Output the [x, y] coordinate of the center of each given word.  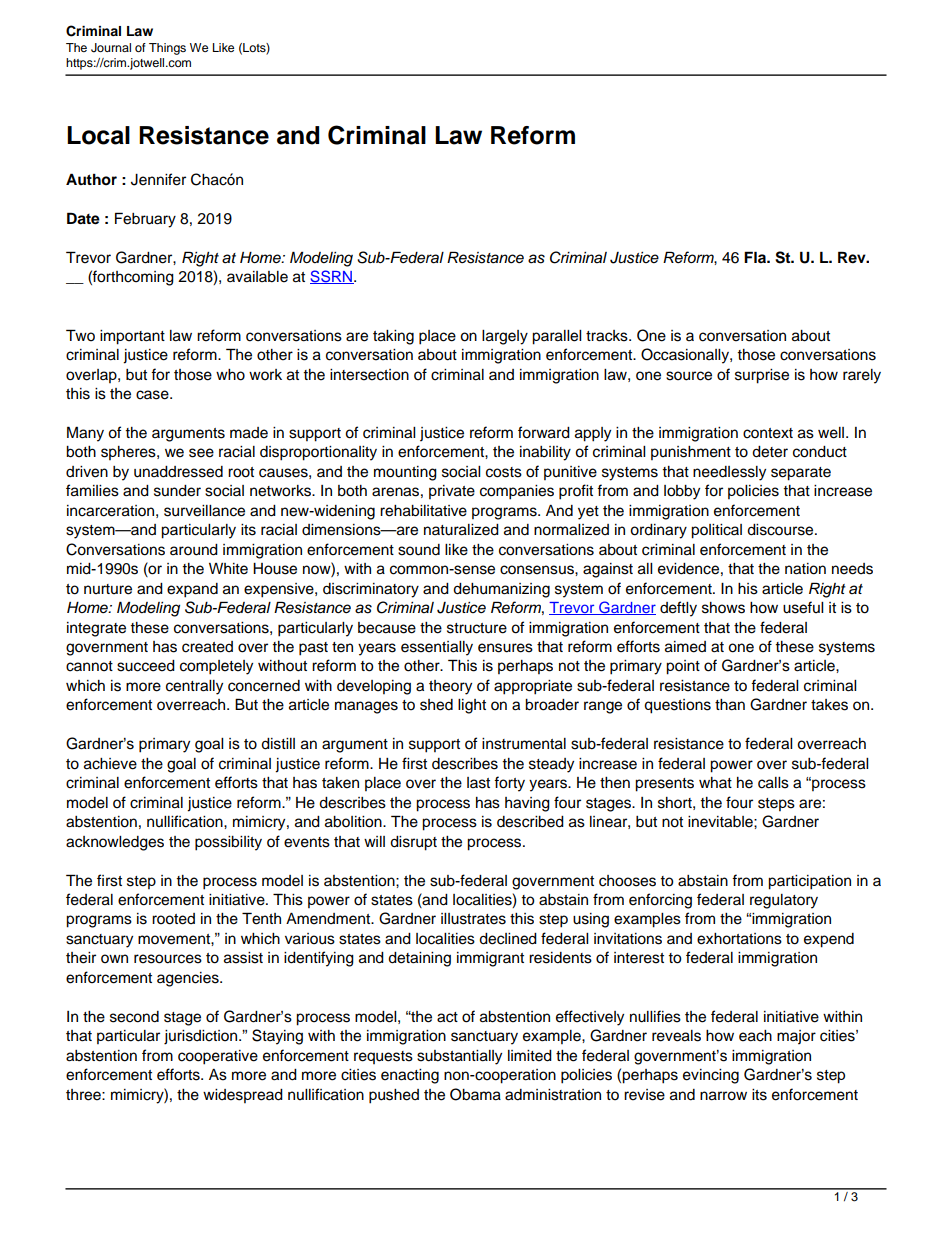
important [132, 337]
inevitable [721, 822]
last [478, 783]
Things [167, 49]
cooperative [218, 1057]
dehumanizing [501, 590]
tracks [608, 336]
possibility [228, 843]
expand [192, 590]
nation [805, 569]
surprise [762, 376]
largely [505, 337]
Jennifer [158, 179]
